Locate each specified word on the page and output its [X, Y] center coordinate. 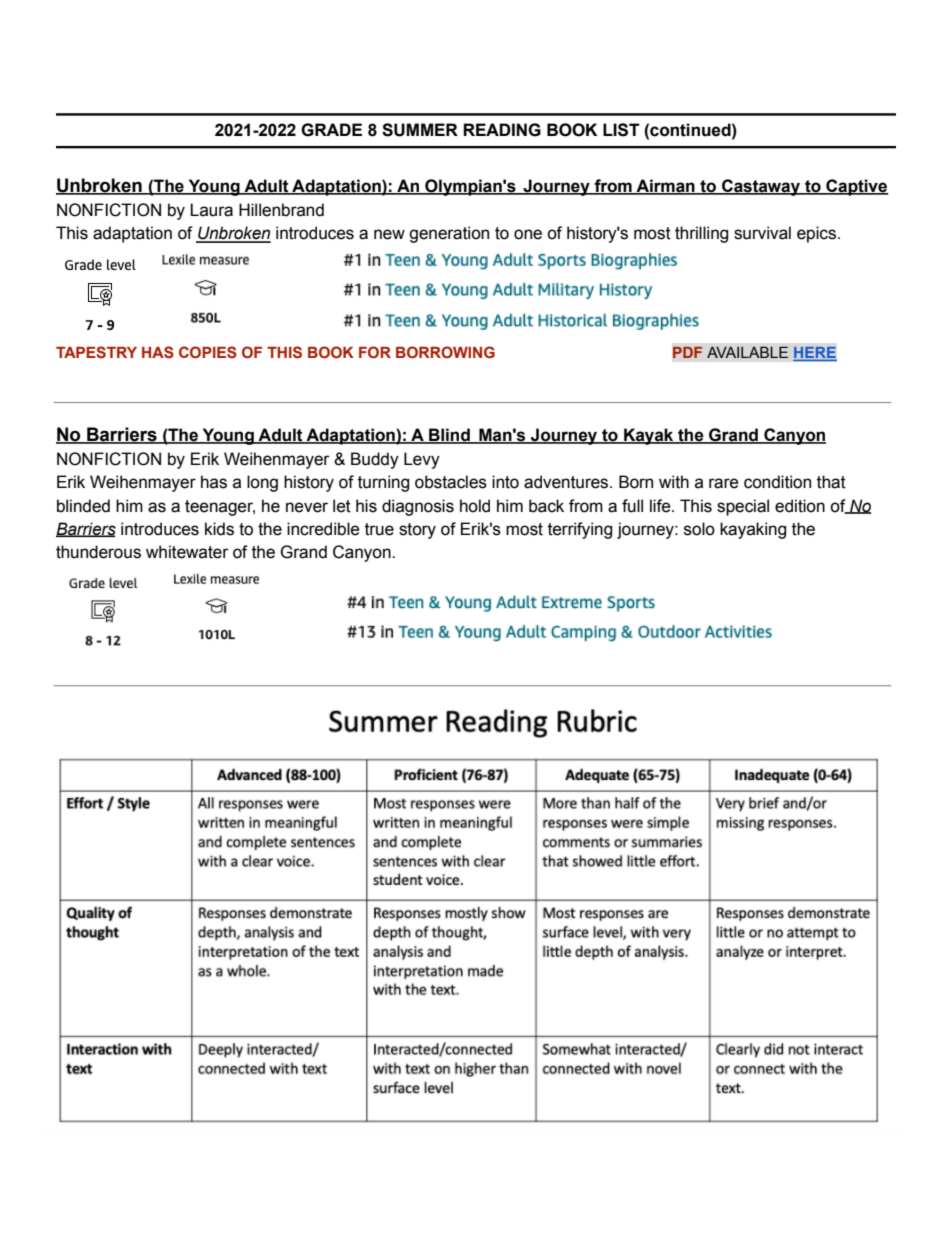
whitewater [187, 552]
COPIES [208, 352]
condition [777, 482]
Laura [211, 210]
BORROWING [445, 352]
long [262, 483]
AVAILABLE [747, 352]
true [379, 529]
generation [449, 234]
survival [762, 233]
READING [502, 130]
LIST [621, 130]
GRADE [331, 130]
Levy [422, 460]
